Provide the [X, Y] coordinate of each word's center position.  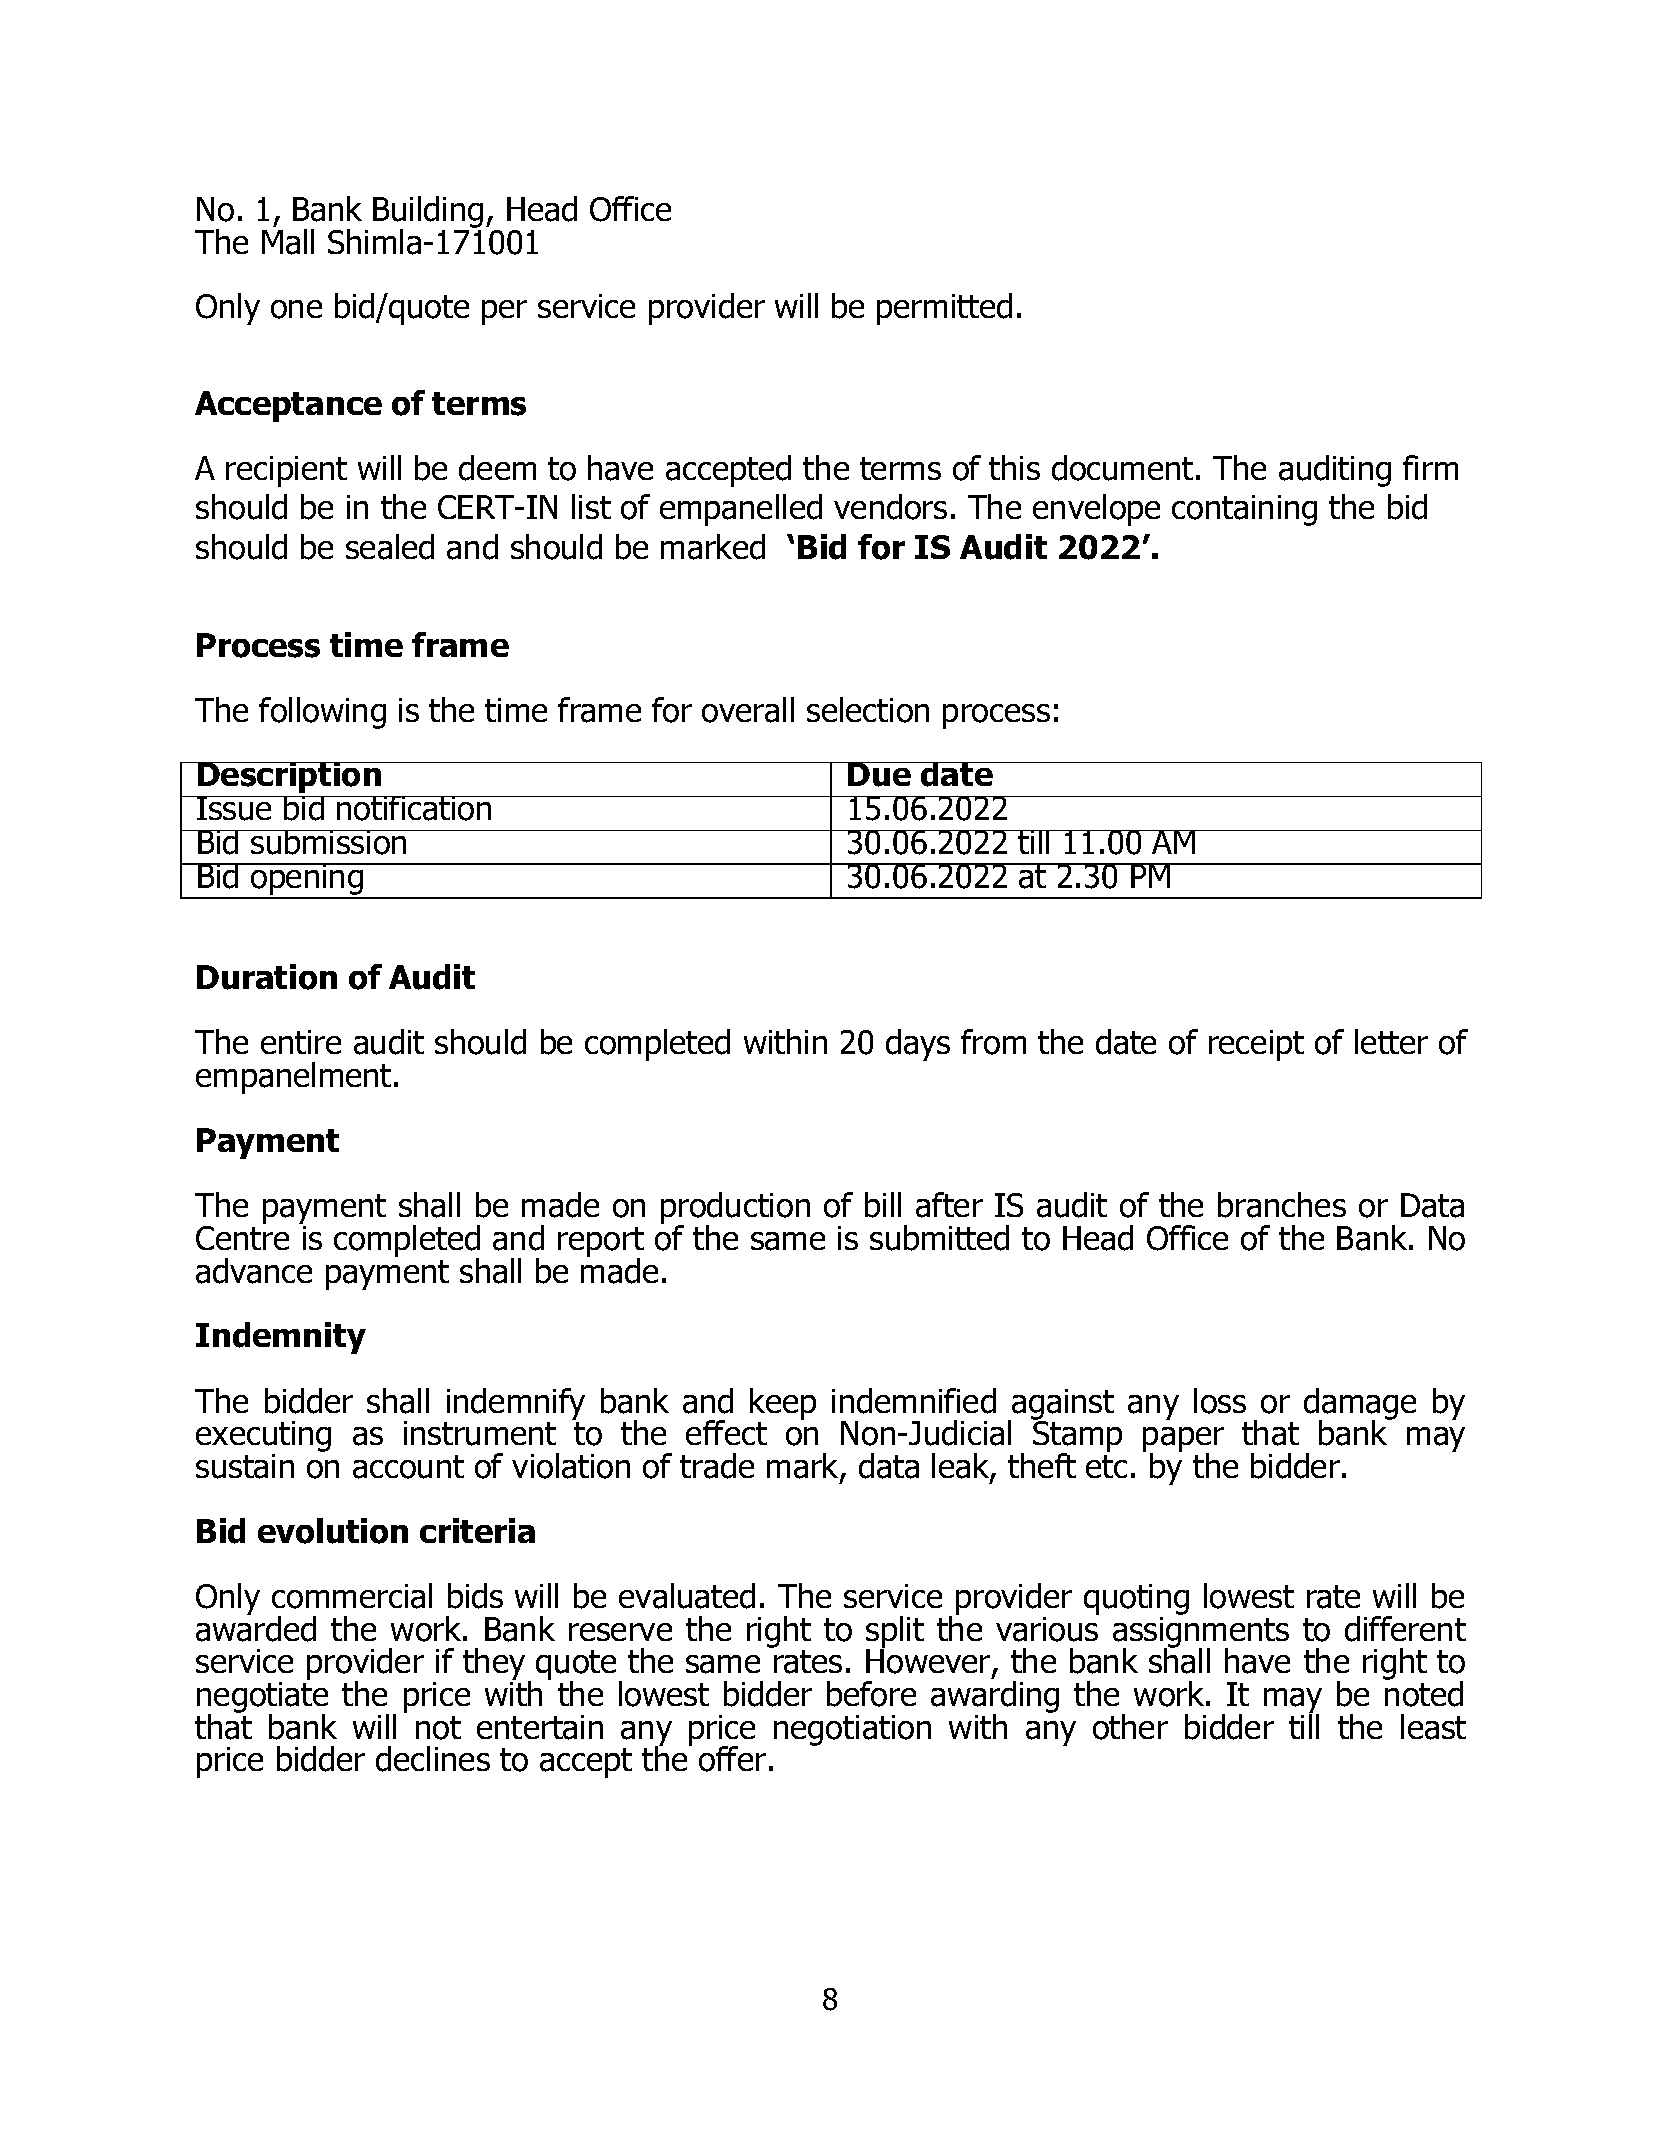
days [918, 1045]
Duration [267, 977]
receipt [1256, 1045]
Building [428, 213]
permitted [944, 309]
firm [1430, 467]
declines [433, 1759]
